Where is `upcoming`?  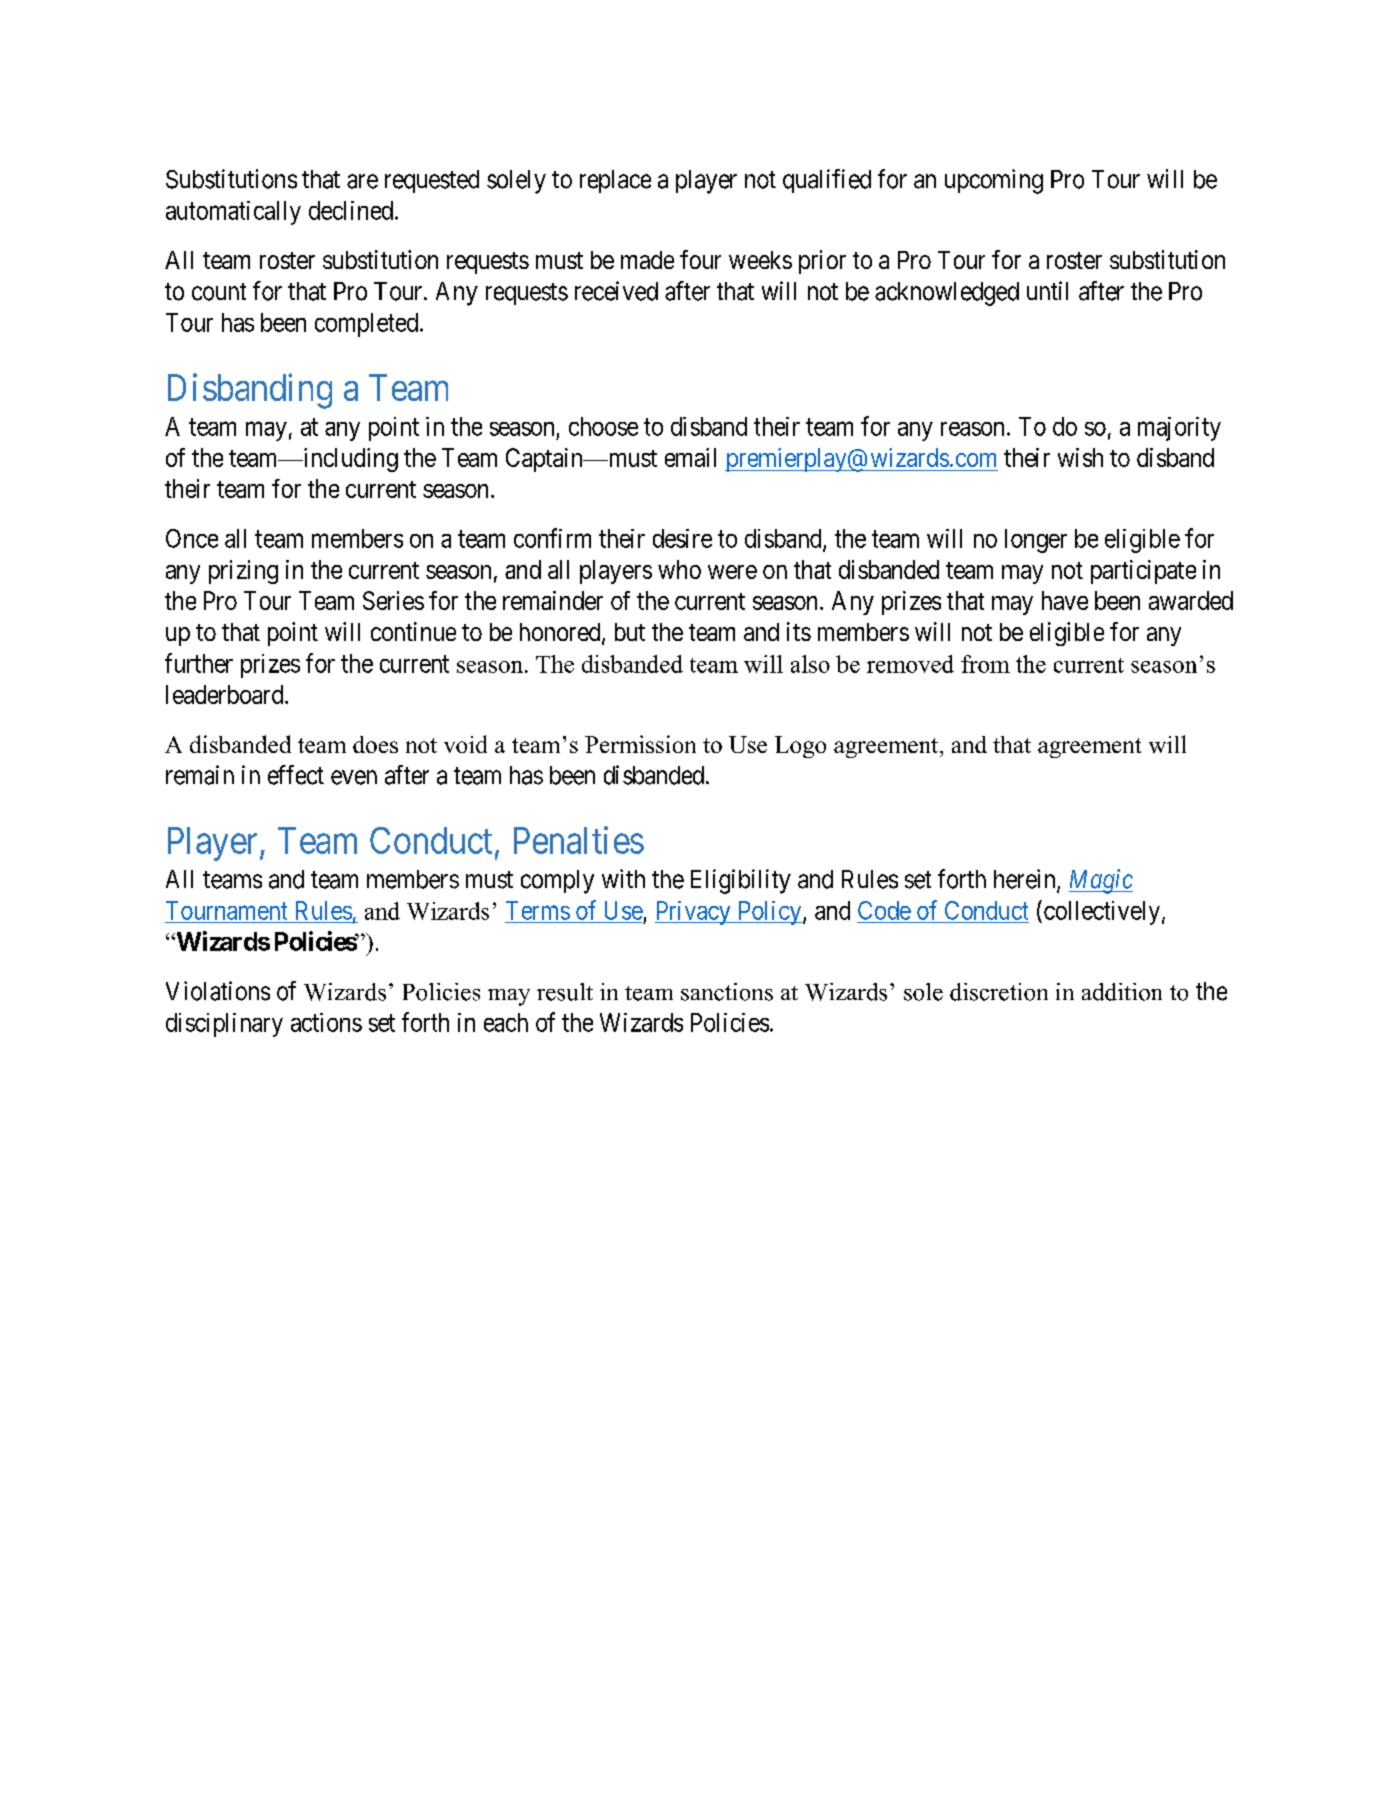
upcoming is located at coordinates (994, 181).
